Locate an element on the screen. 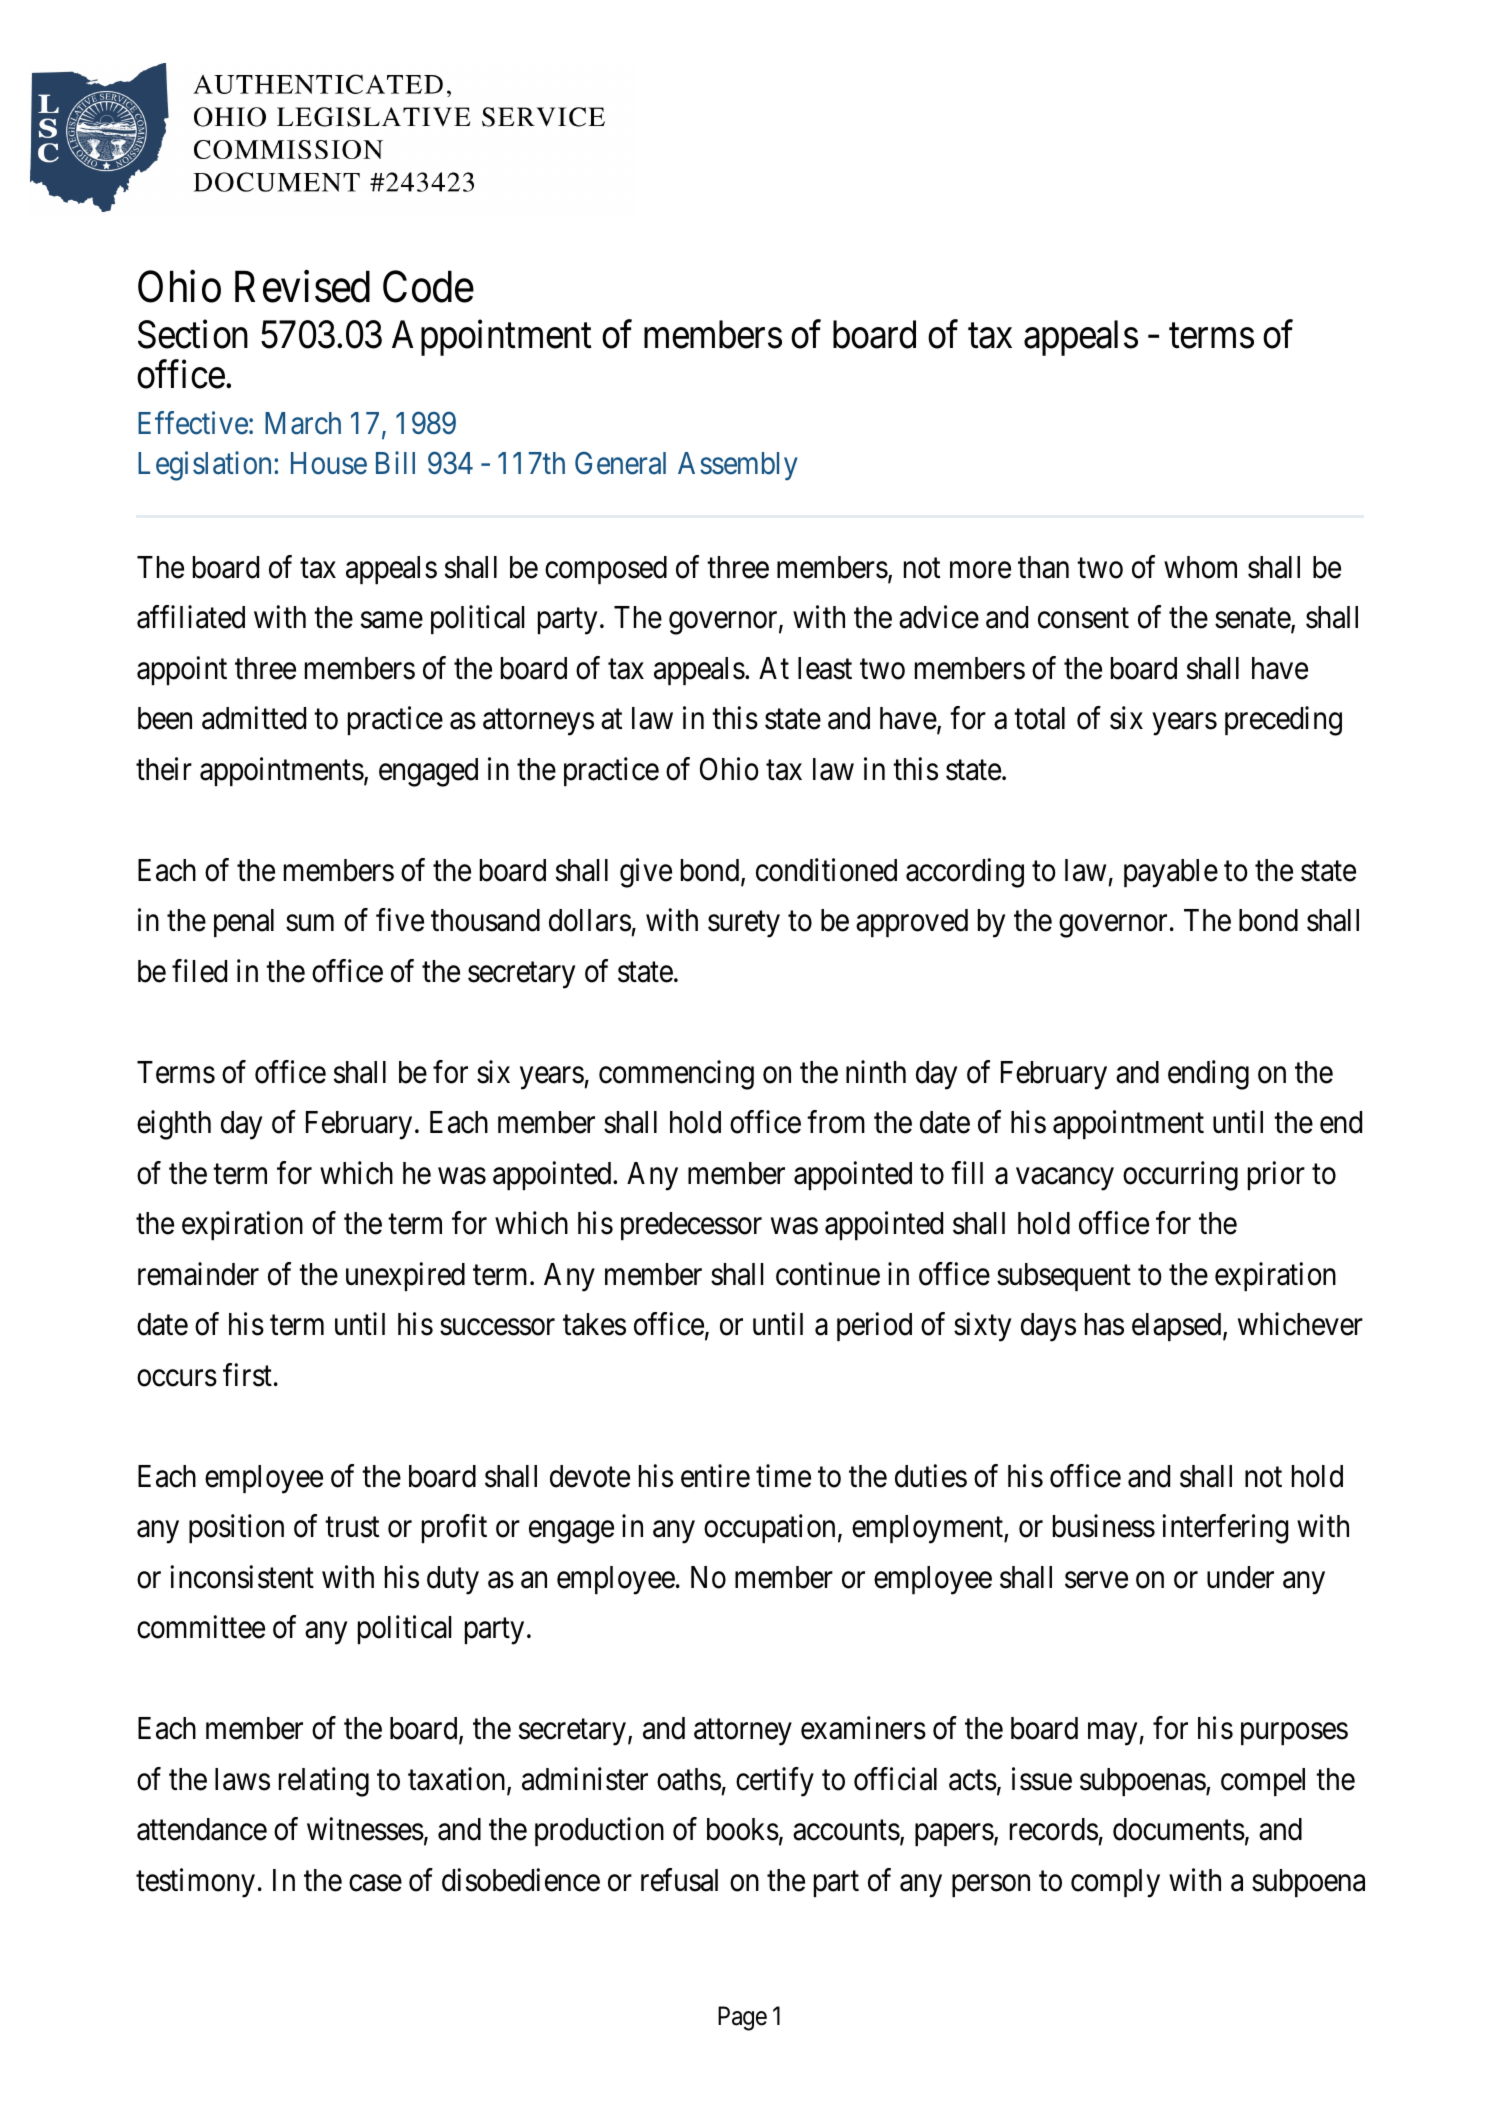 The height and width of the screenshot is (2126, 1502). Assembly is located at coordinates (738, 466).
